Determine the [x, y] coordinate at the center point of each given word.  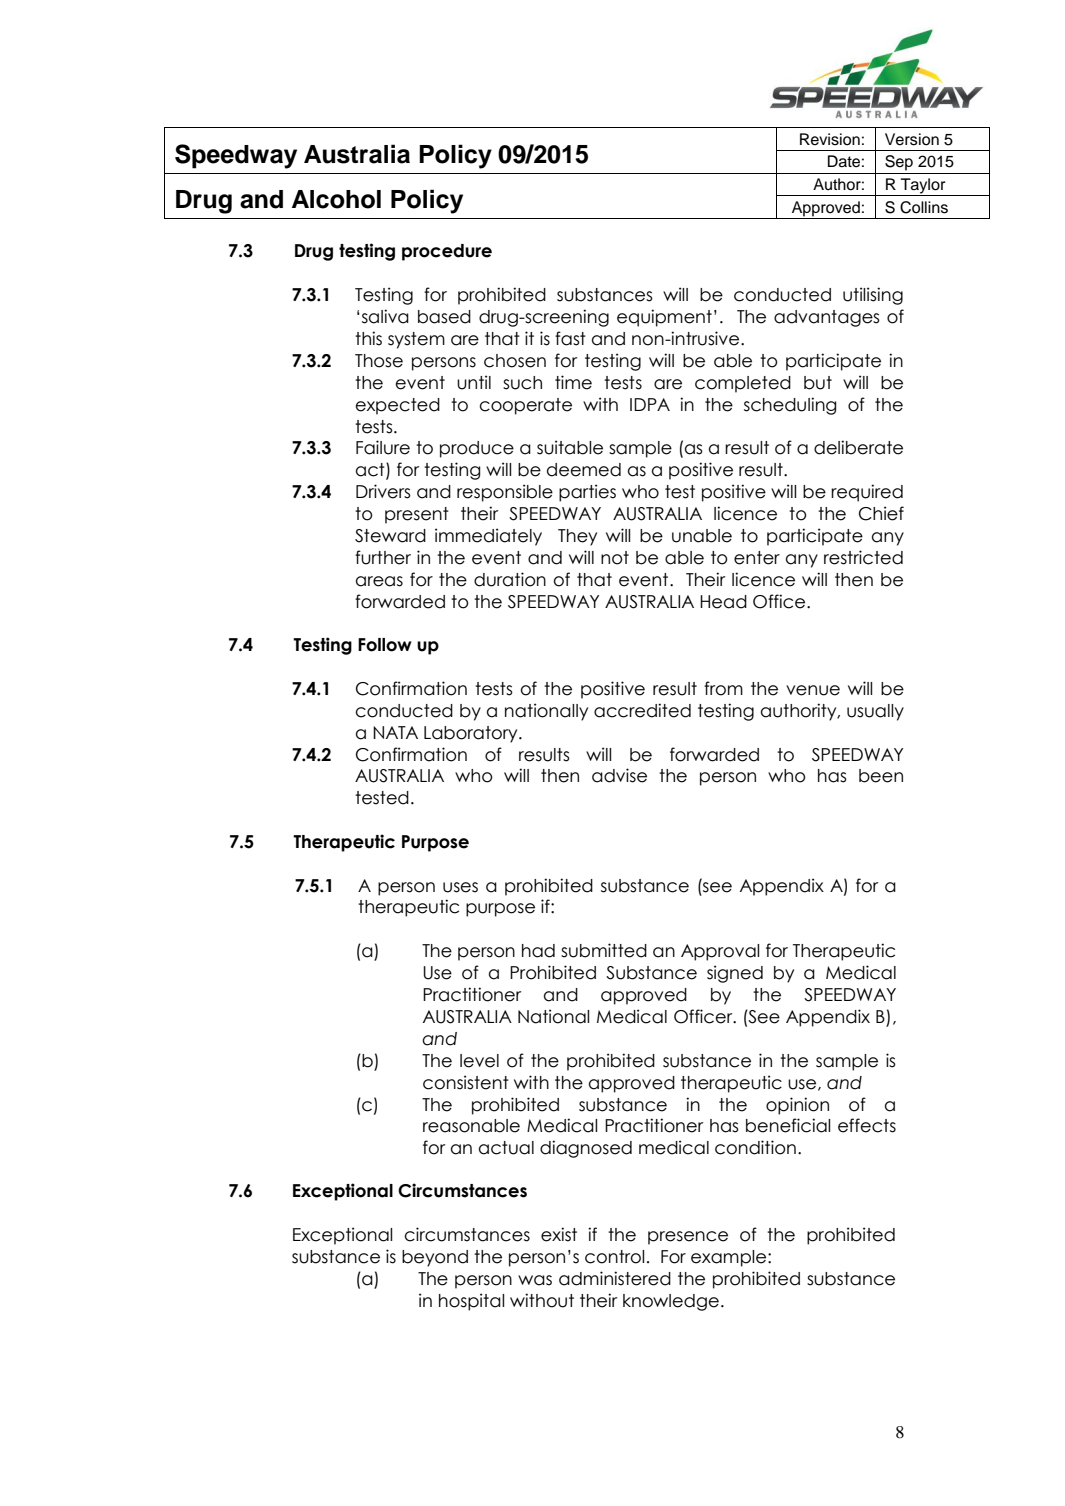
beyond [435, 1258]
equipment [664, 318]
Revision [830, 139]
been [881, 776]
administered [615, 1278]
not [615, 558]
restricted [863, 557]
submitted [604, 950]
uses [460, 887]
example [730, 1258]
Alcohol [336, 199]
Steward [390, 536]
